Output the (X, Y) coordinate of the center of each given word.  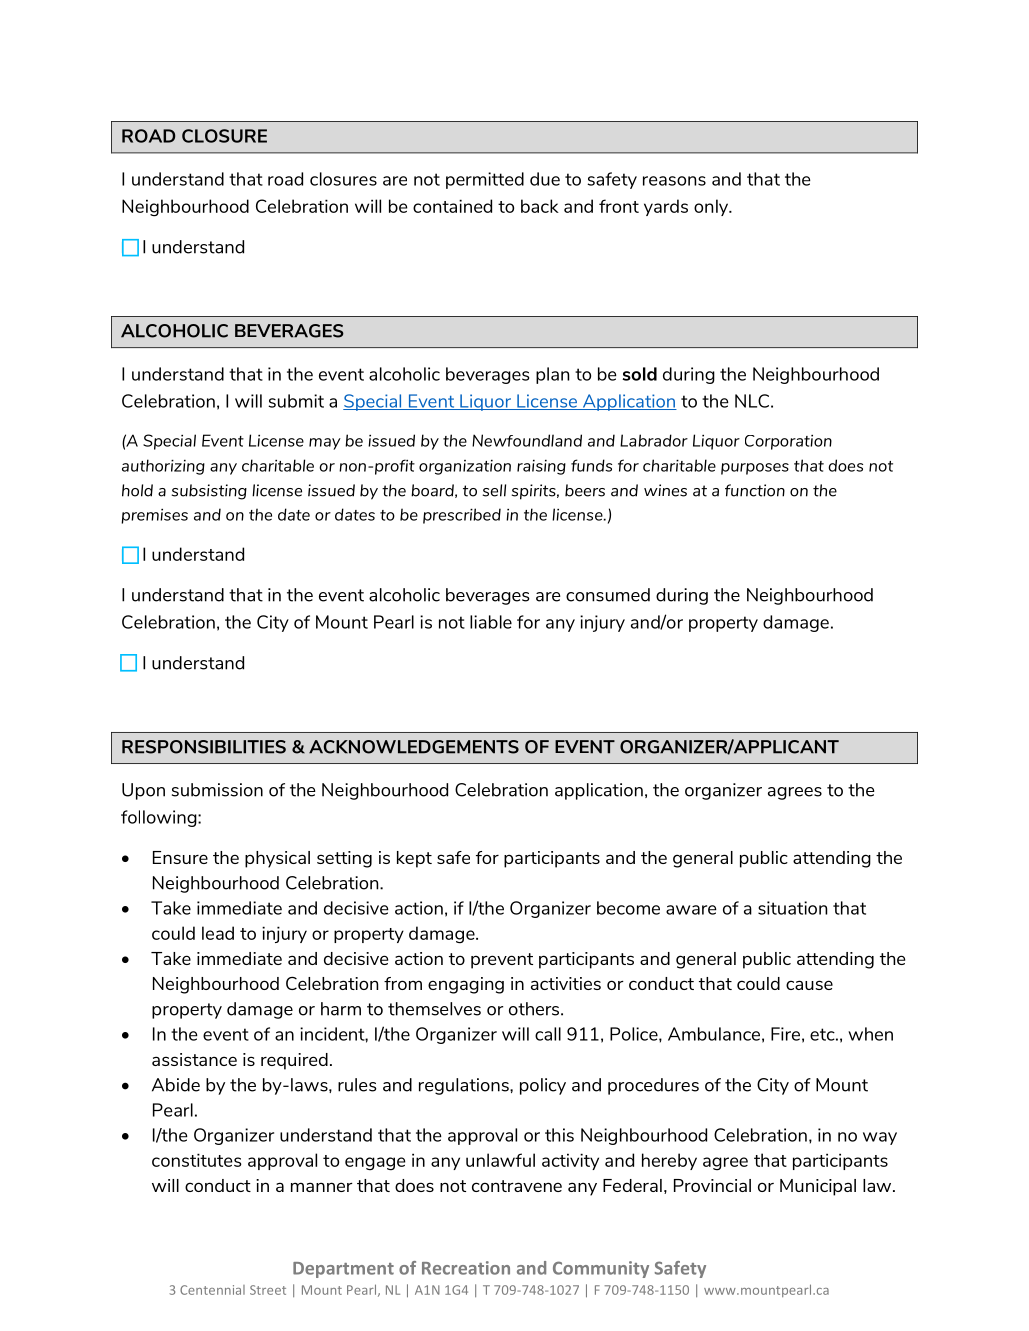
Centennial (212, 1290)
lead (218, 933)
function (755, 490)
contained (452, 206)
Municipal (818, 1187)
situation (792, 908)
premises (154, 516)
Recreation (466, 1268)
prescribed (462, 516)
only (712, 207)
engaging (466, 985)
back (540, 206)
